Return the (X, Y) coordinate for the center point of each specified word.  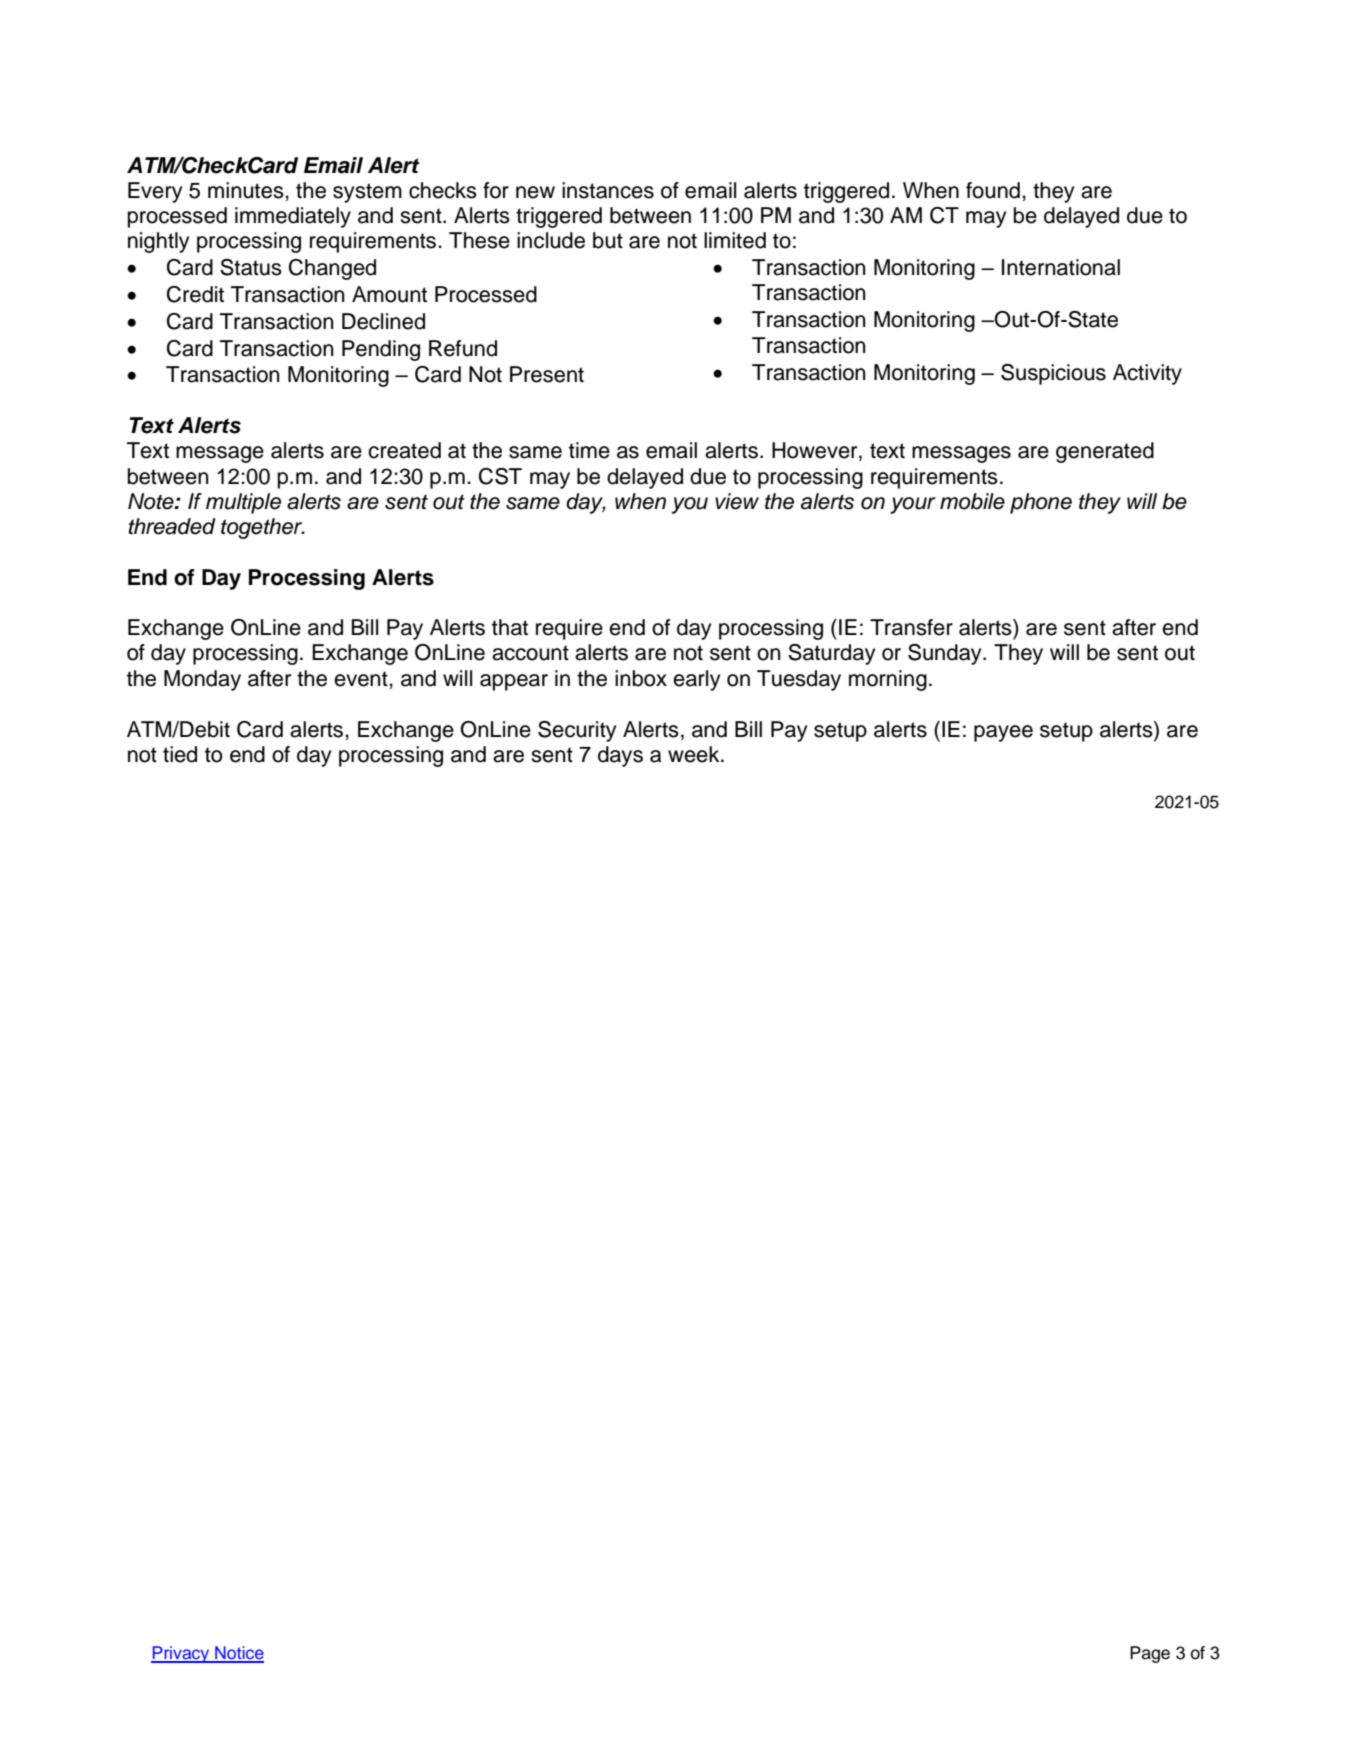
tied (180, 754)
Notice (238, 1654)
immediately (293, 217)
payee (1003, 733)
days (620, 756)
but (608, 240)
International (1061, 267)
